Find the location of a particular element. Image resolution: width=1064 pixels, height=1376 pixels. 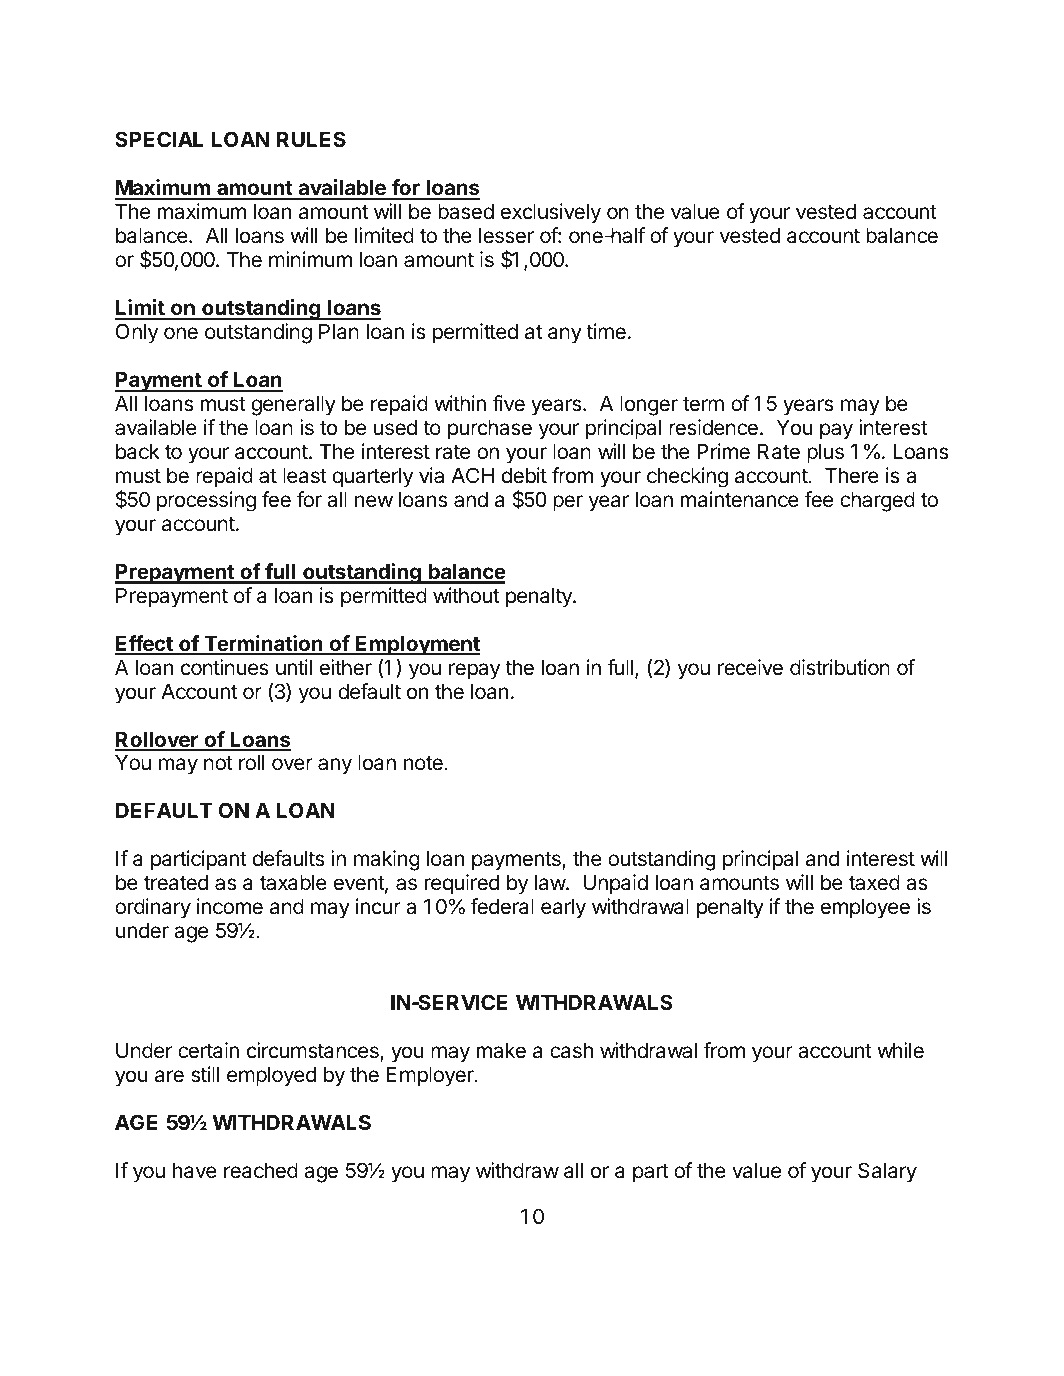

Employer is located at coordinates (431, 1077).
